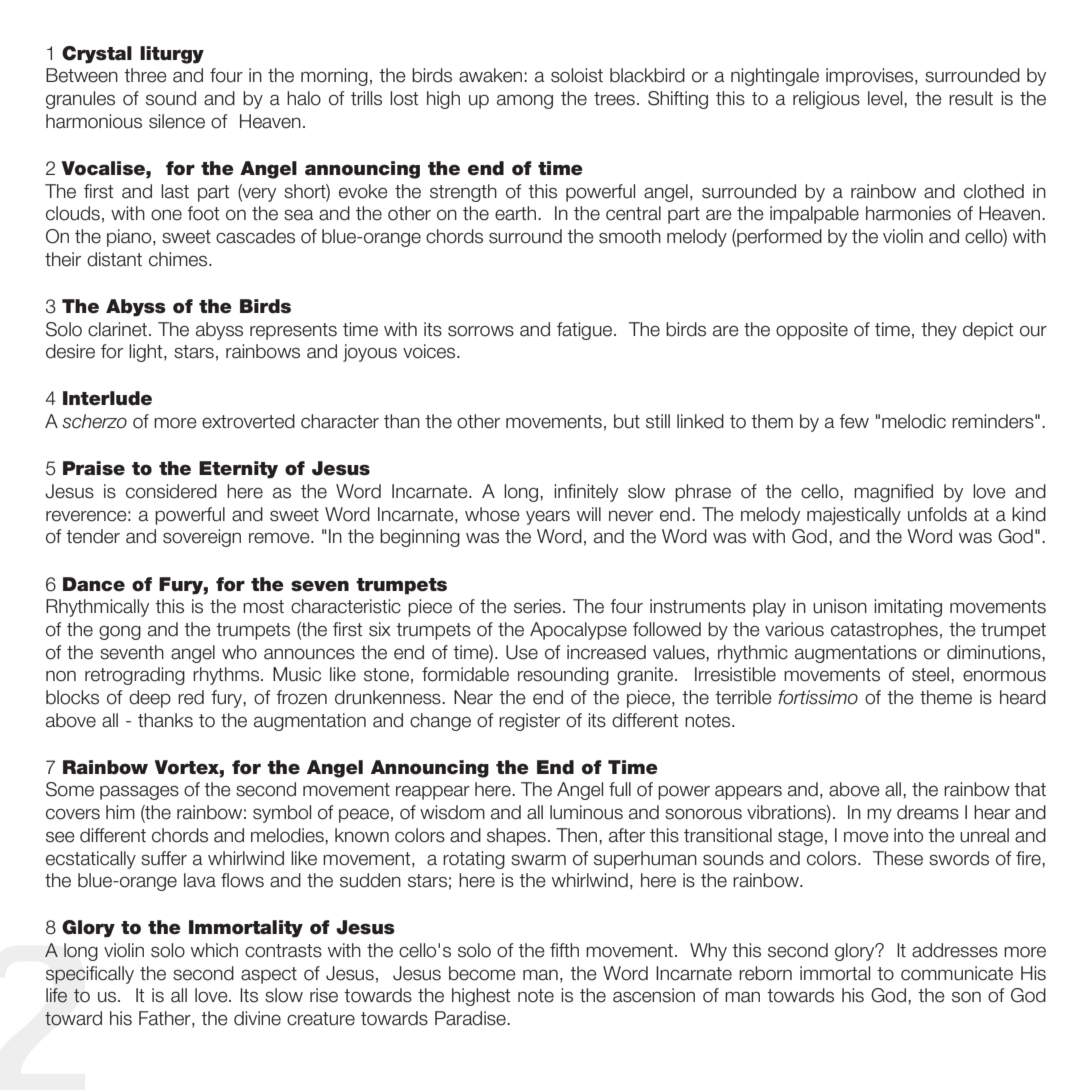 The image size is (1092, 1092). I want to click on among, so click(525, 101).
